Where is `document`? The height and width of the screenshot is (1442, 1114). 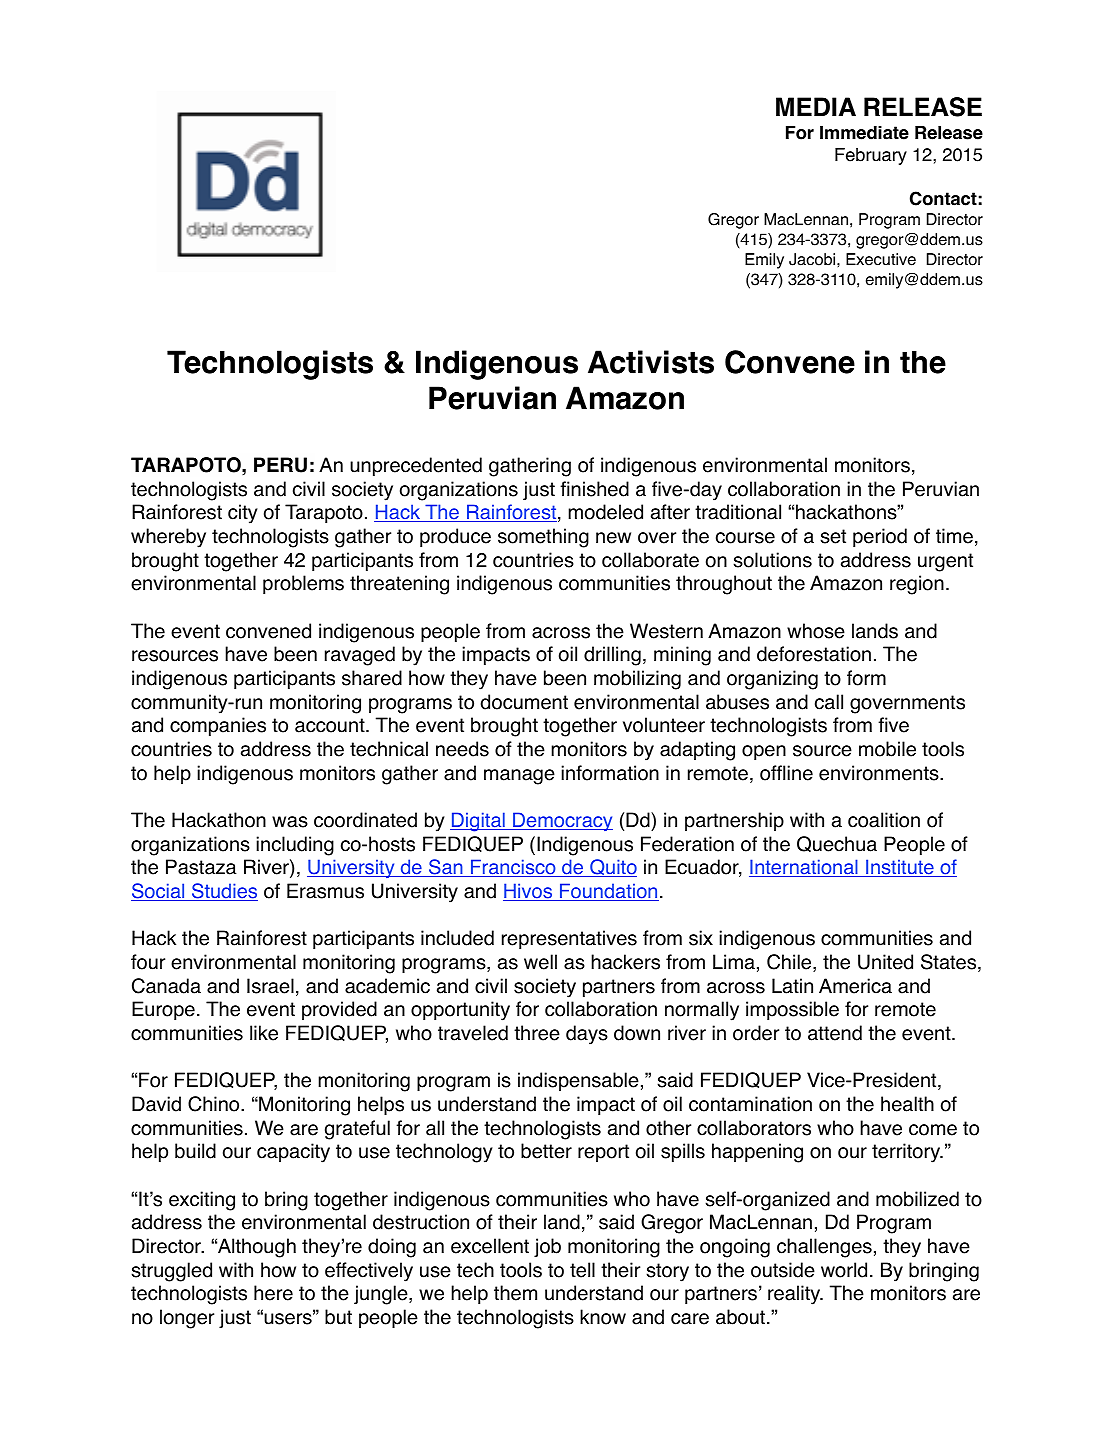
document is located at coordinates (524, 702).
